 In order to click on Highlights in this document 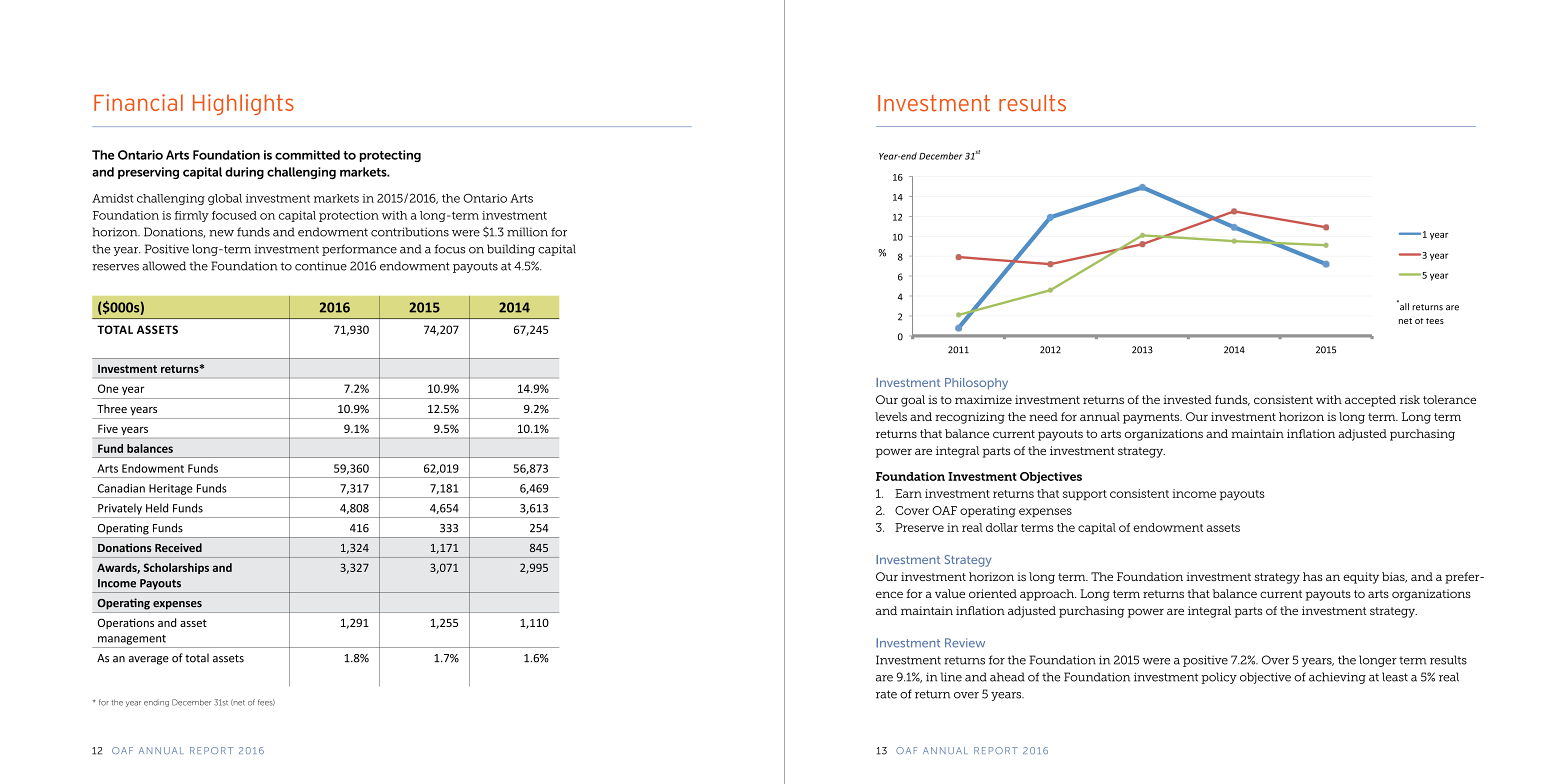, I will do `click(243, 104)`.
